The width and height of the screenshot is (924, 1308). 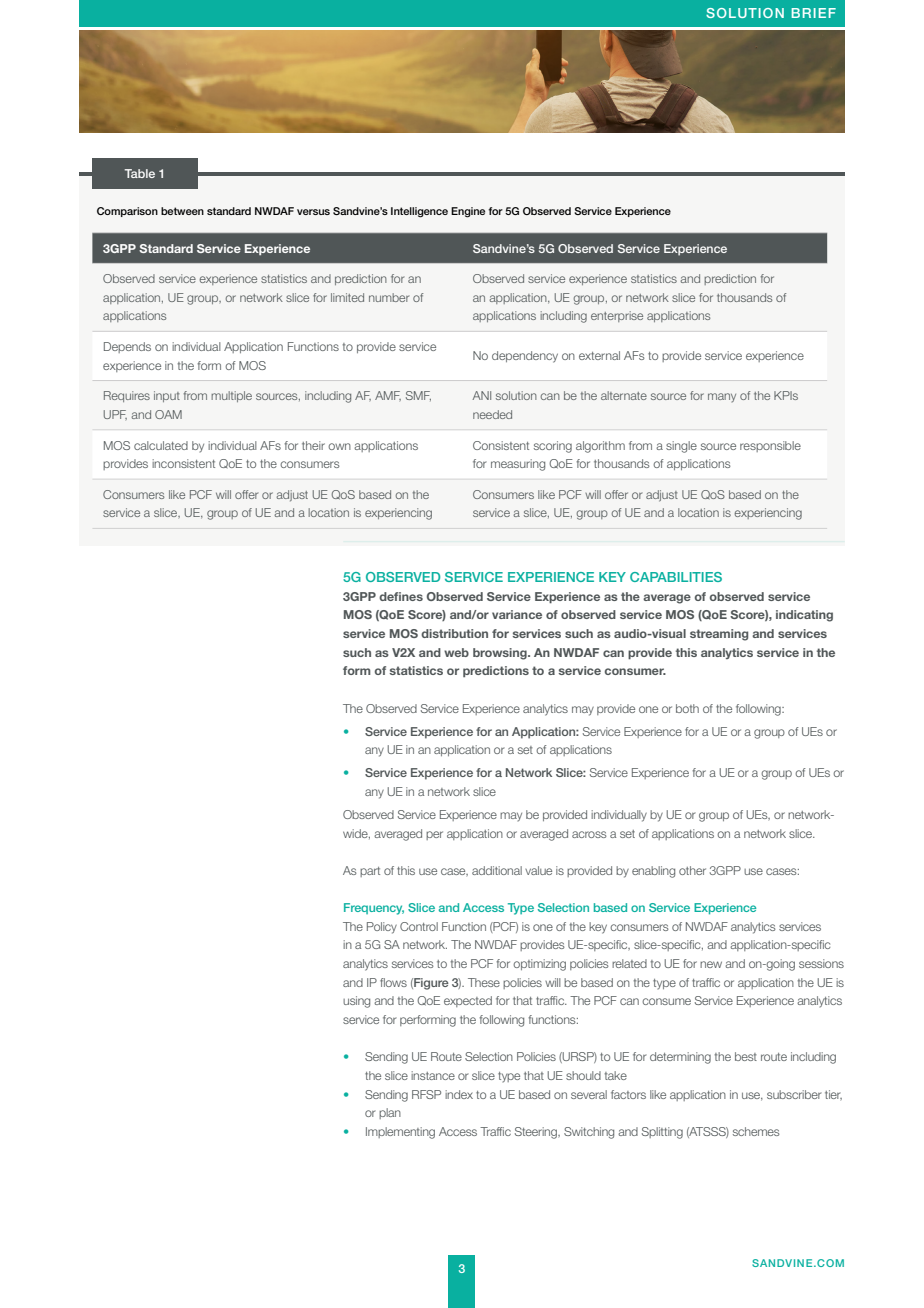 I want to click on Table, so click(x=140, y=173).
